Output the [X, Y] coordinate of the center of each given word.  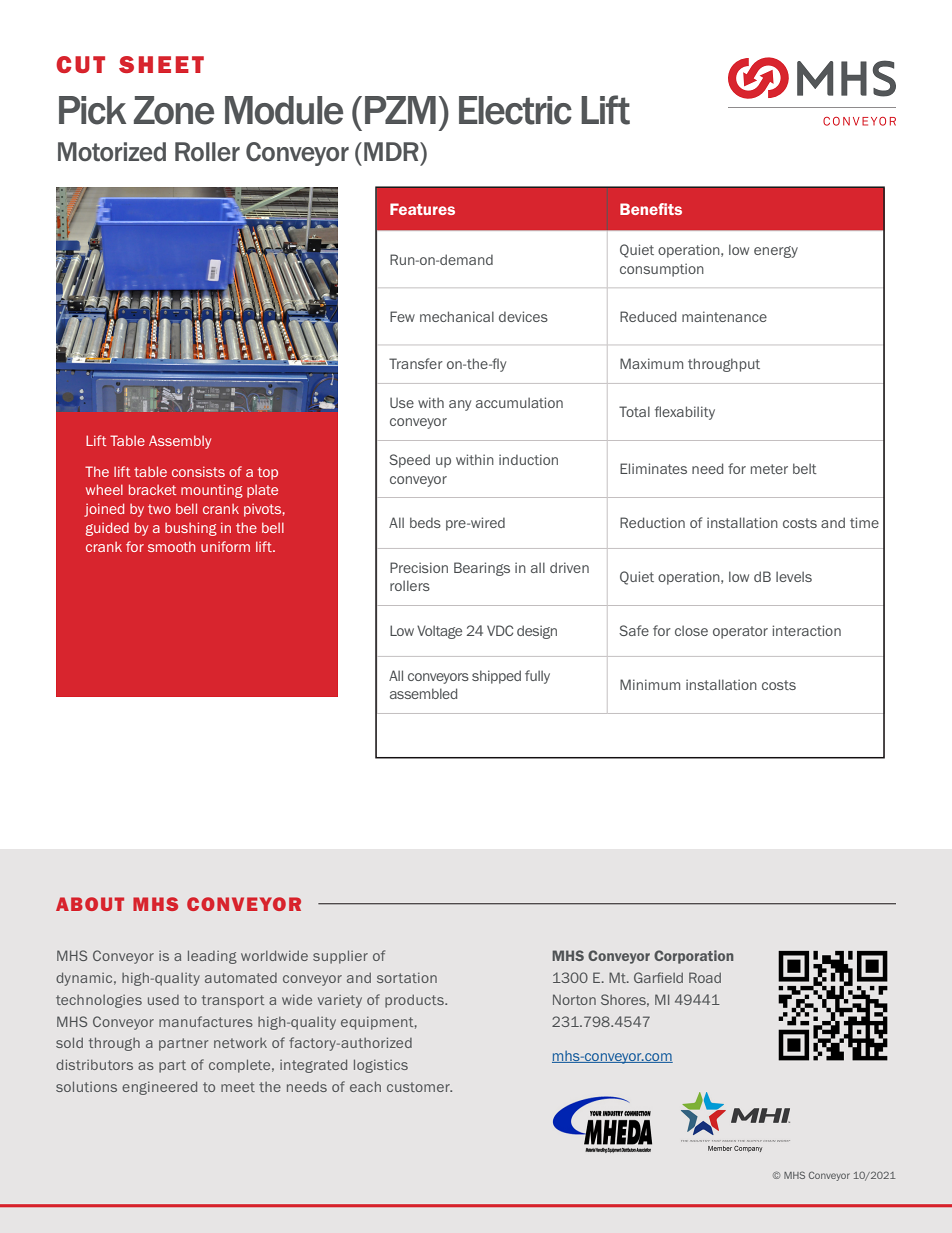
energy [776, 252]
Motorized [112, 151]
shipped [496, 677]
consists [198, 471]
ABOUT [90, 904]
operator [740, 632]
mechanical [457, 316]
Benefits [651, 209]
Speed [409, 461]
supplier [340, 957]
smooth [171, 546]
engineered [159, 1088]
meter [769, 469]
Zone [174, 110]
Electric [515, 110]
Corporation [693, 957]
